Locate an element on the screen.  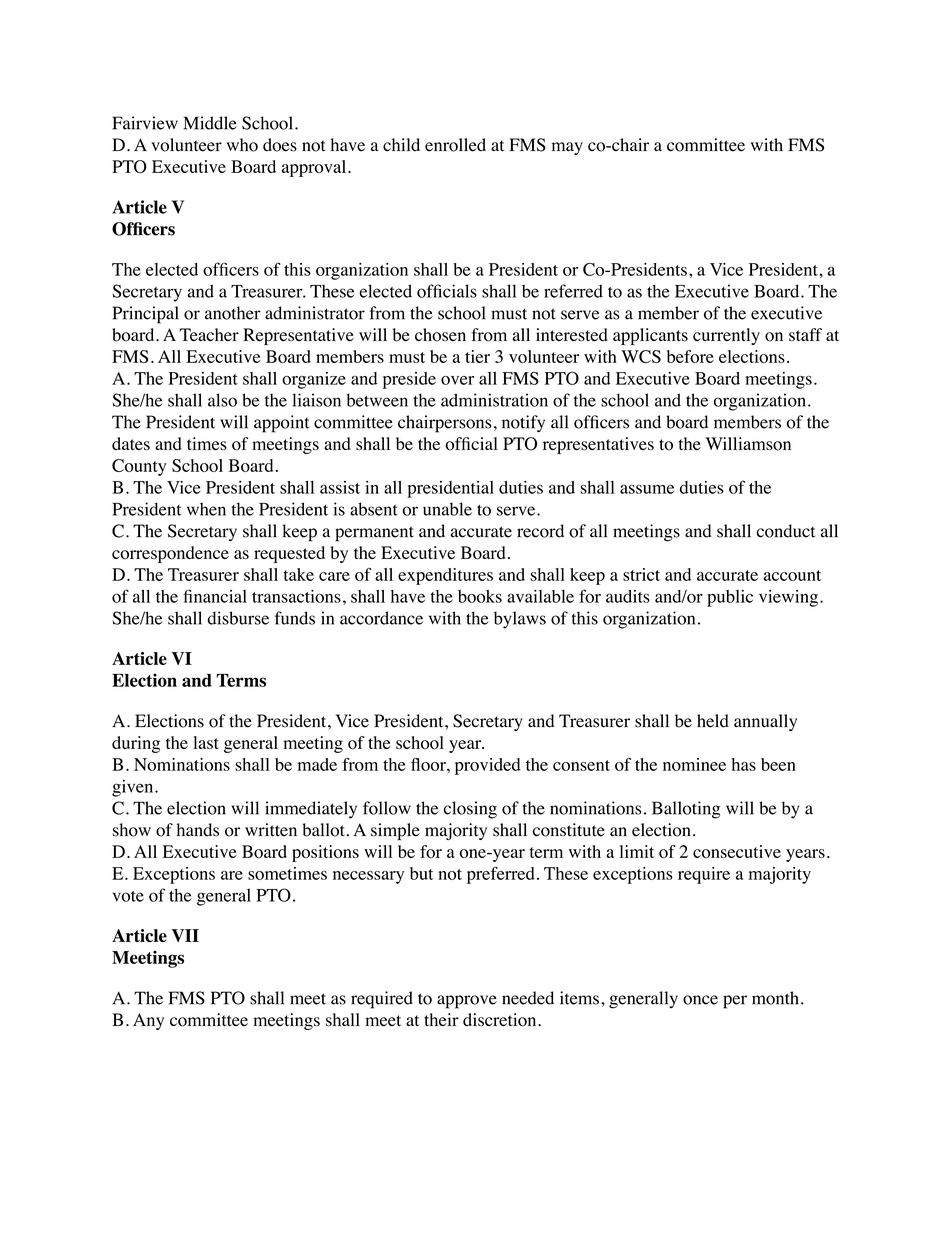
public is located at coordinates (730, 598).
